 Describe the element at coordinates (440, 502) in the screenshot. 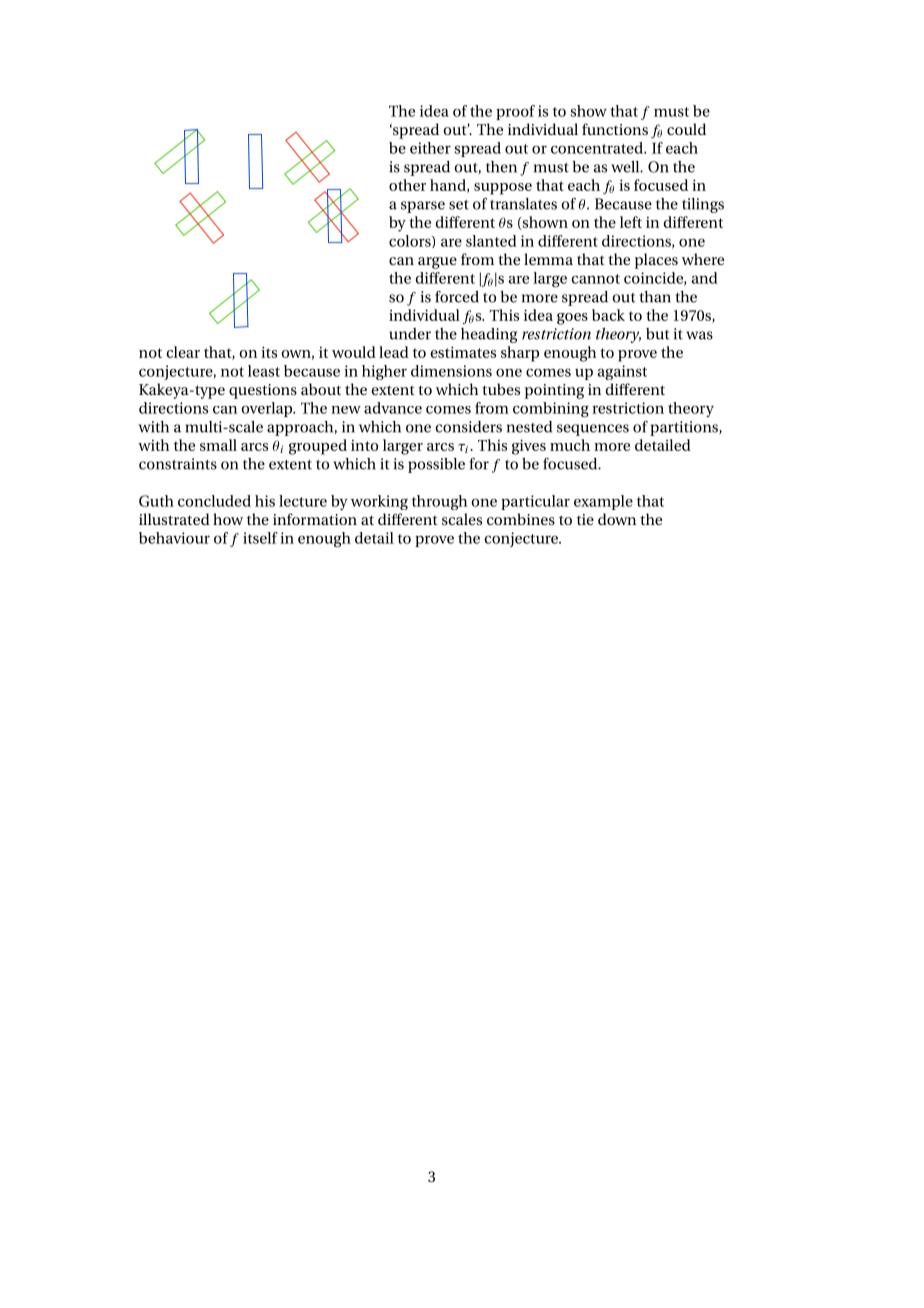

I see `through` at that location.
